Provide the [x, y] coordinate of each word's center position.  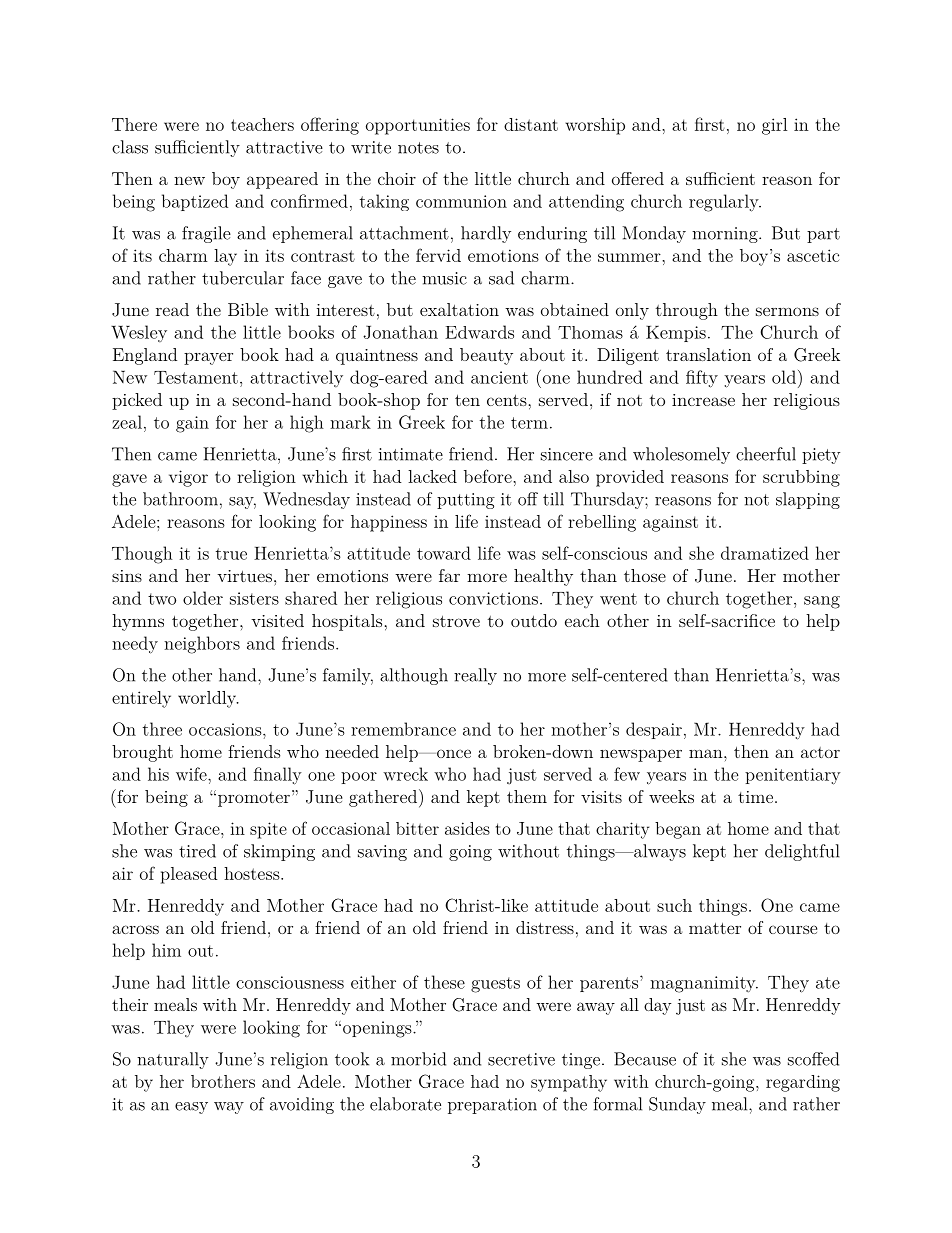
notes [418, 148]
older [203, 598]
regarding [803, 1083]
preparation [492, 1106]
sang [822, 602]
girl [774, 126]
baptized [195, 202]
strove [456, 621]
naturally [173, 1060]
